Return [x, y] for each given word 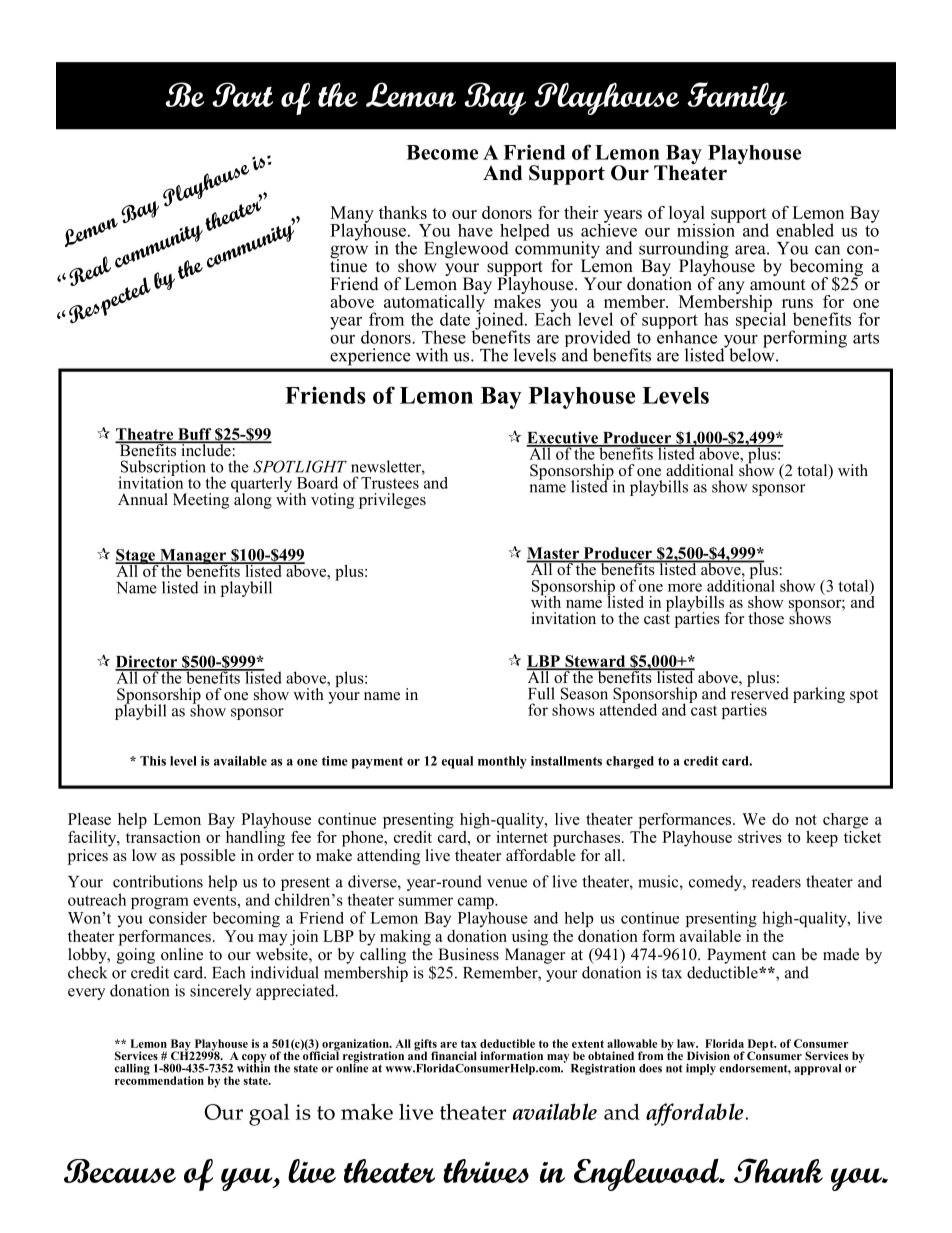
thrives [486, 1171]
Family [737, 98]
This [153, 761]
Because [120, 1171]
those [766, 618]
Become [442, 152]
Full [541, 693]
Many [352, 215]
